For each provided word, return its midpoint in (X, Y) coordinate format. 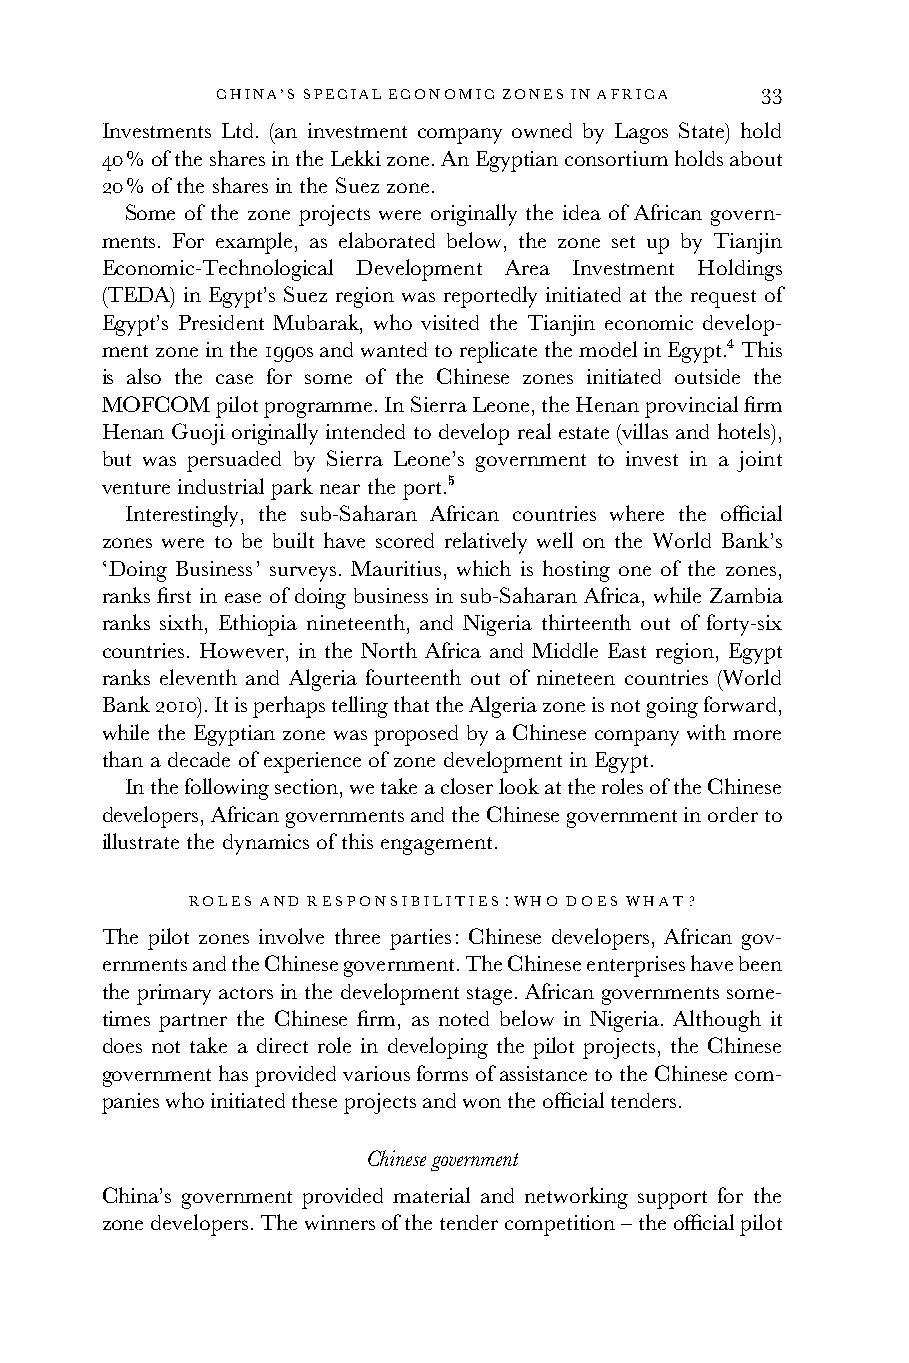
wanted (394, 349)
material (431, 1195)
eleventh (198, 677)
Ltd (239, 130)
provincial (691, 407)
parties (420, 939)
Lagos (641, 133)
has (233, 1073)
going (672, 707)
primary (174, 994)
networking (576, 1198)
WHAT (654, 901)
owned (542, 130)
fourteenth (413, 677)
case (234, 379)
